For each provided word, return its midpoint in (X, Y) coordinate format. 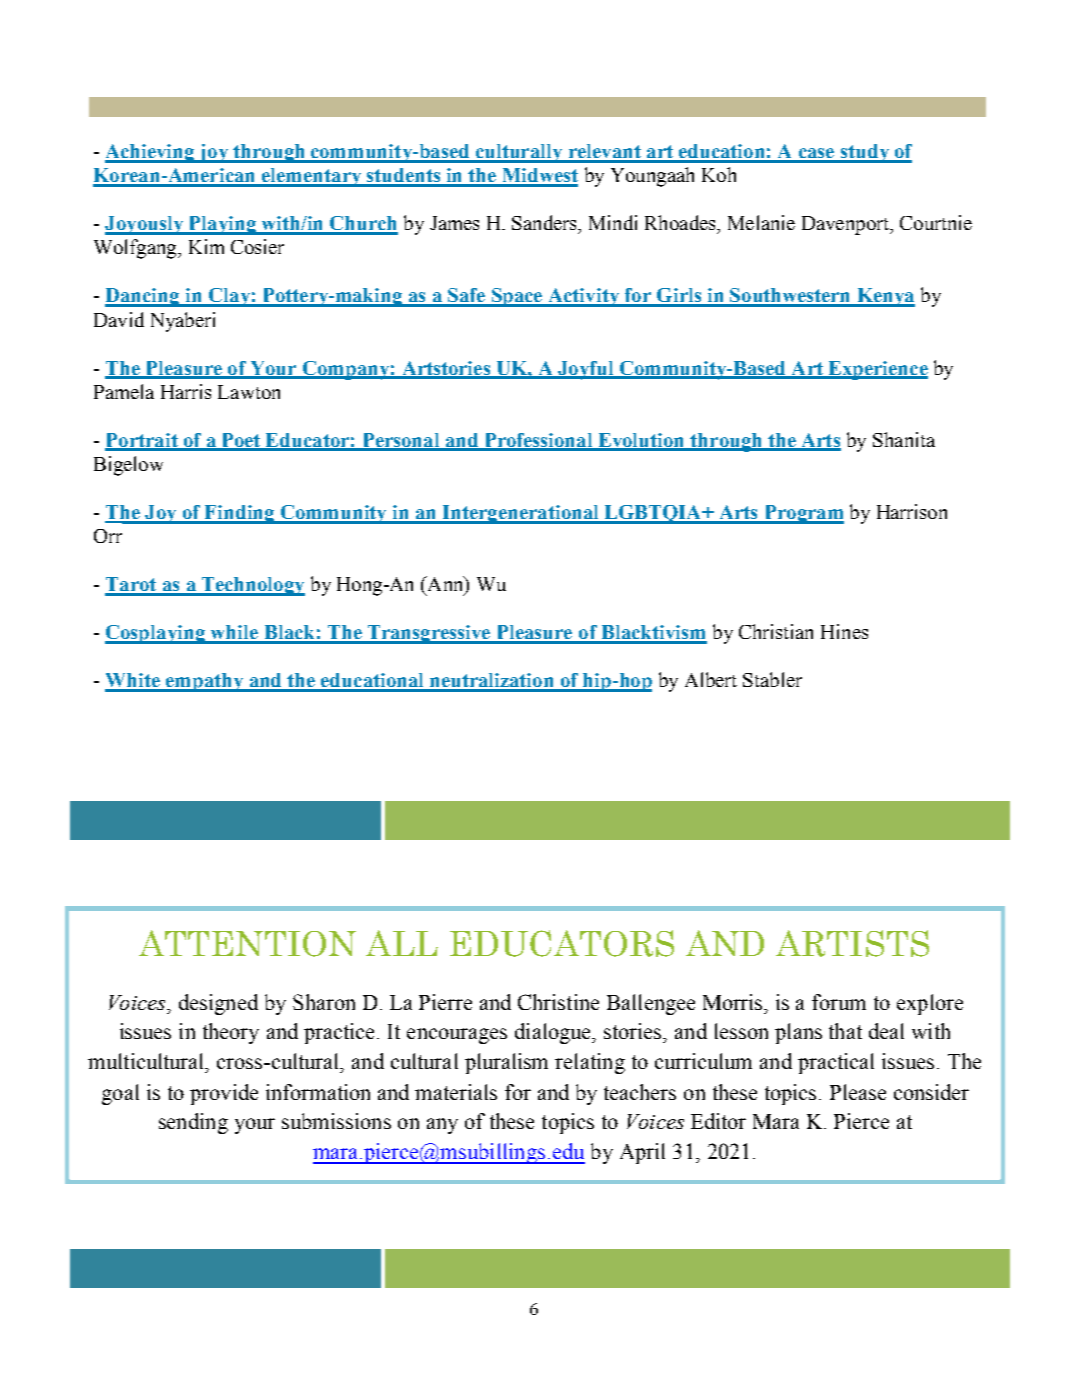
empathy (205, 682)
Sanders (545, 222)
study (864, 153)
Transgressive (429, 634)
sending (193, 1123)
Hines (844, 631)
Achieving (151, 153)
